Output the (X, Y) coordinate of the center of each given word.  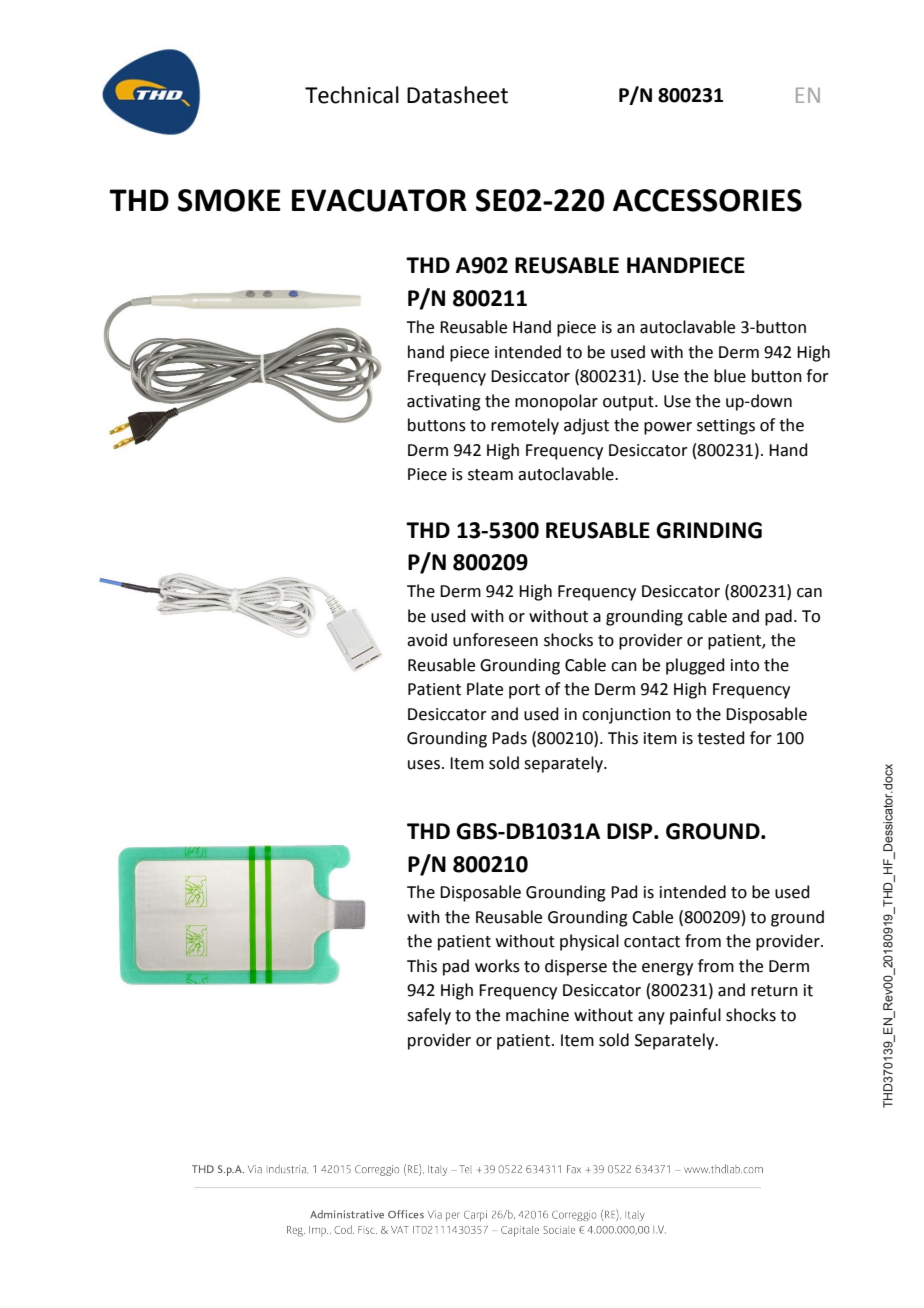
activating (444, 403)
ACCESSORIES (707, 200)
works (497, 966)
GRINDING (709, 530)
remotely (525, 426)
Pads (509, 738)
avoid (427, 640)
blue (730, 376)
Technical (352, 95)
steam (490, 475)
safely (429, 1016)
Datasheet (457, 95)
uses (424, 765)
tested (721, 738)
